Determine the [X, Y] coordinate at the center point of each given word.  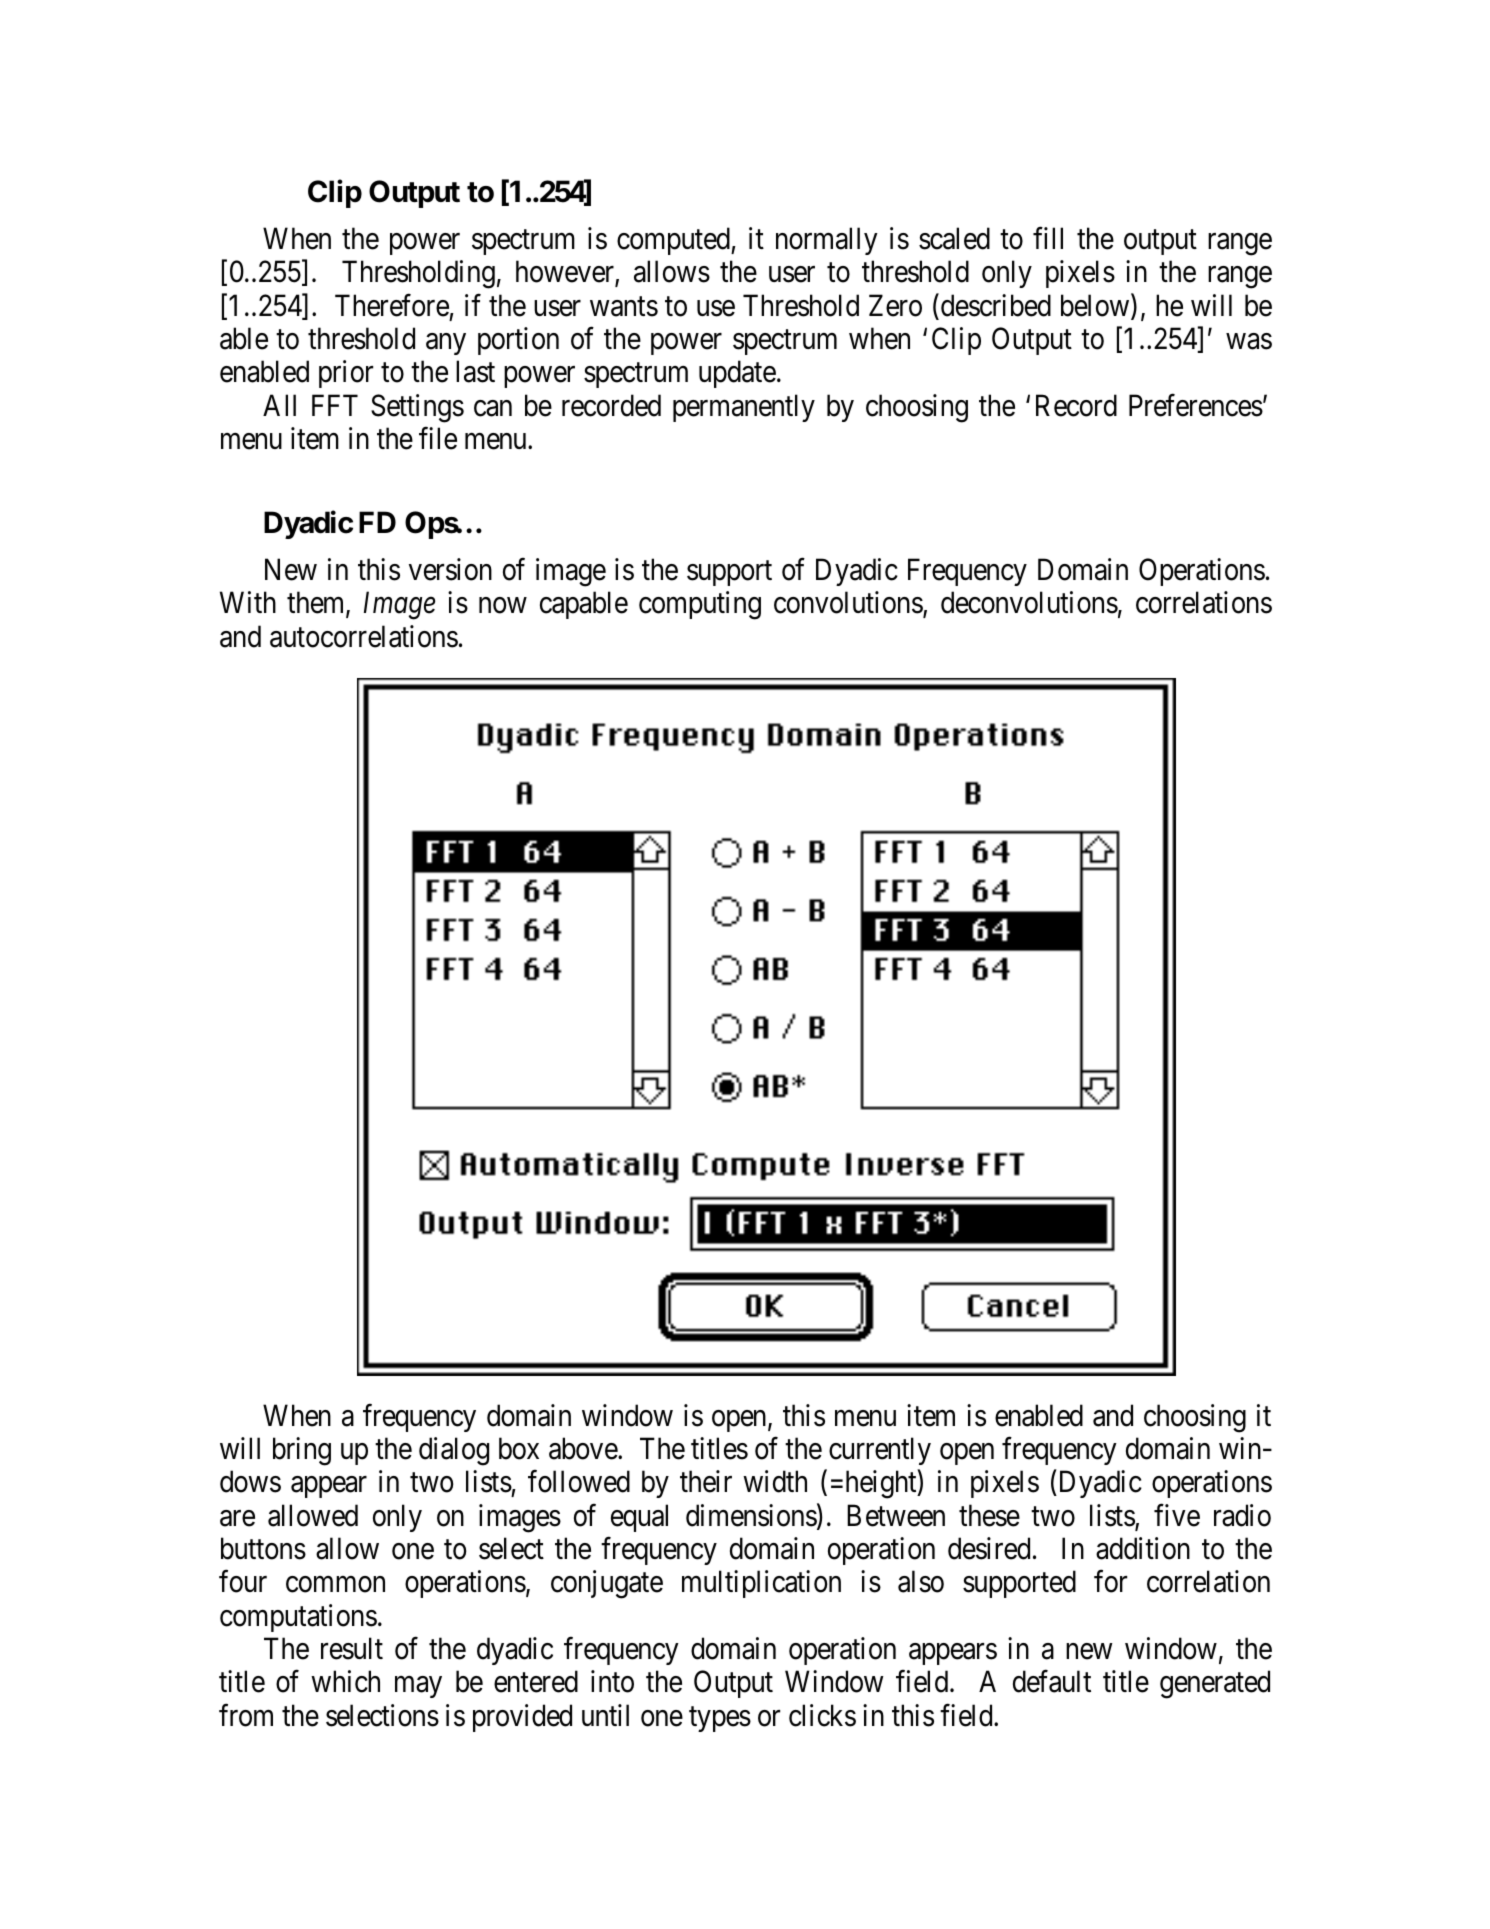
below [1096, 306]
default [1052, 1681]
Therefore [392, 305]
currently [880, 1451]
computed [674, 241]
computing [700, 605]
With [248, 602]
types [720, 1719]
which [345, 1681]
